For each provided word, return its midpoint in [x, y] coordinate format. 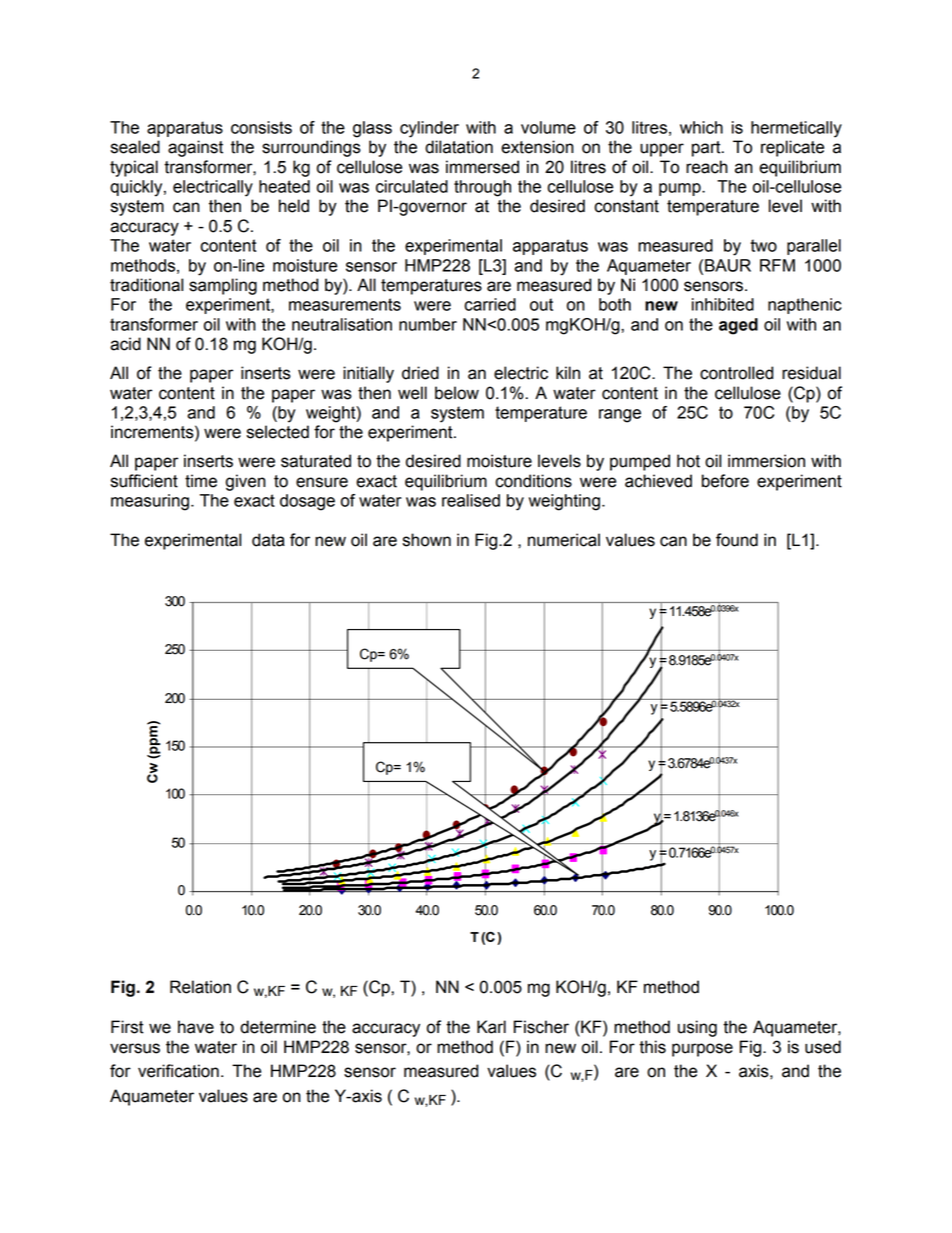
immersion [766, 461]
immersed [482, 167]
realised [471, 500]
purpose [702, 1050]
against [195, 148]
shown [427, 540]
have [196, 1027]
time [201, 481]
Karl [491, 1027]
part [707, 149]
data [268, 540]
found [737, 540]
